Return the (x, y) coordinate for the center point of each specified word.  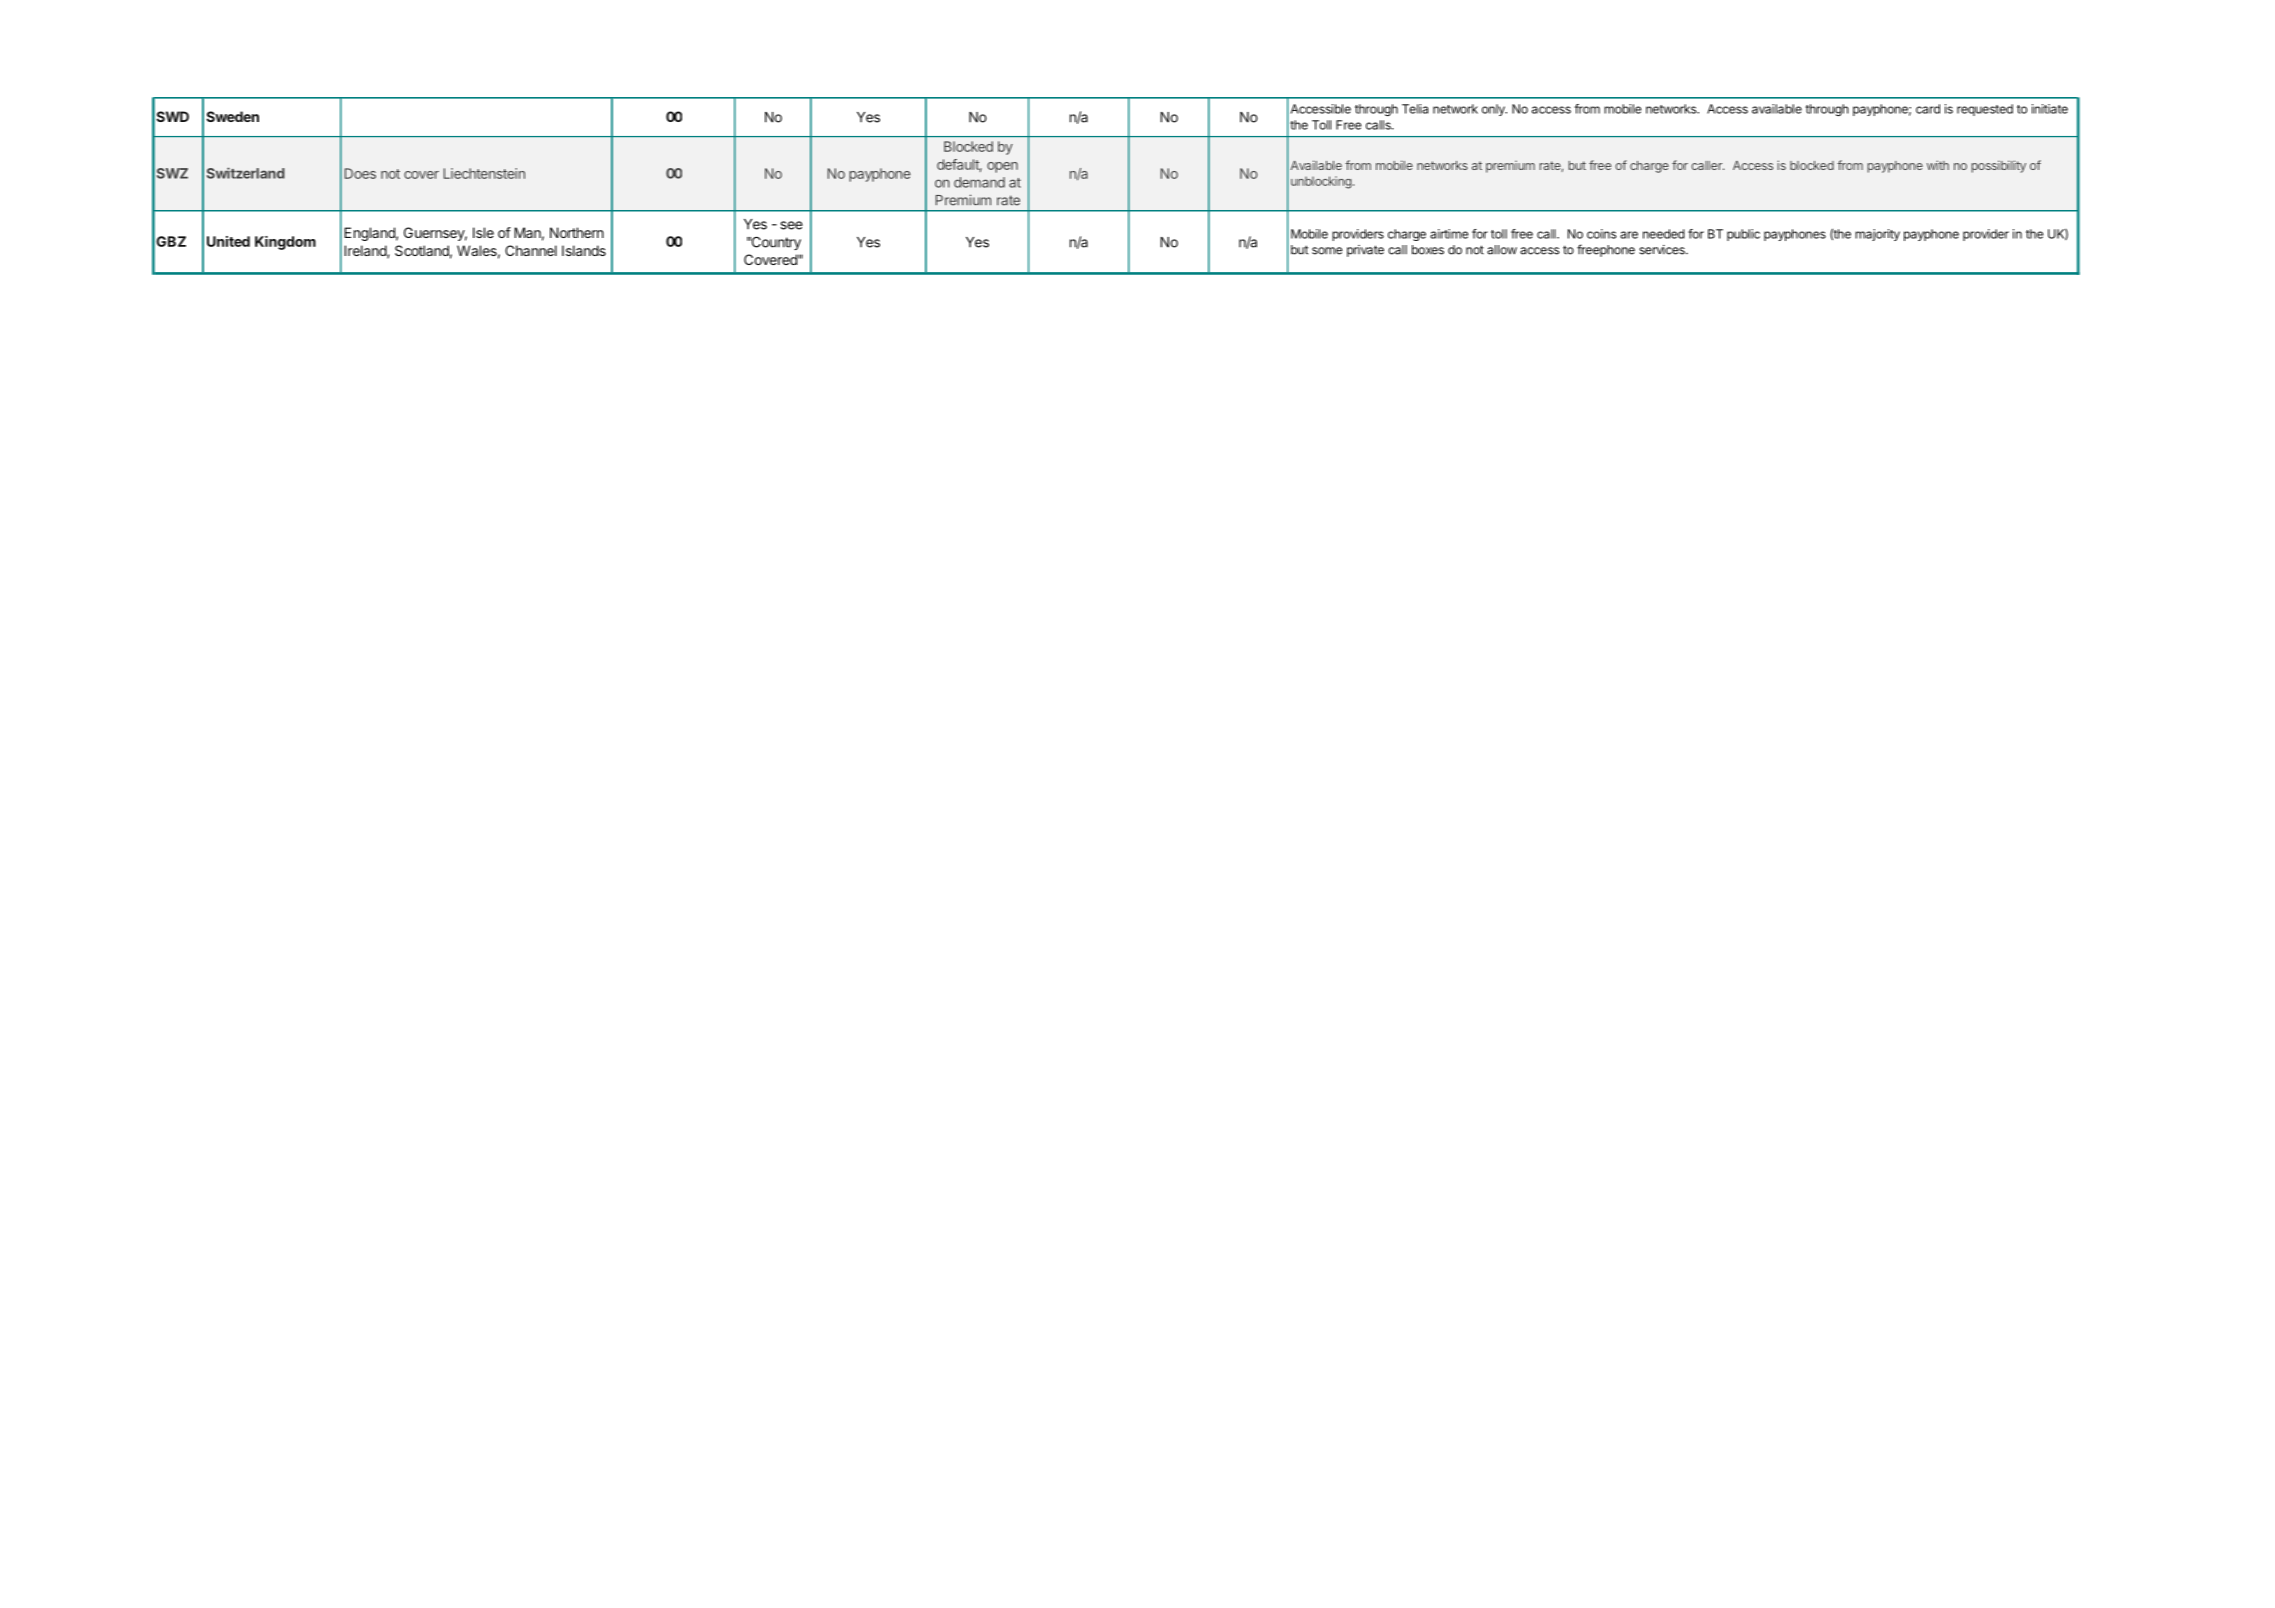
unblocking (1321, 182)
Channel (531, 250)
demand (979, 182)
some (1327, 251)
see (791, 225)
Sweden (232, 116)
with (1938, 165)
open (1002, 167)
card (1928, 109)
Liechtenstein (484, 173)
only (1494, 110)
